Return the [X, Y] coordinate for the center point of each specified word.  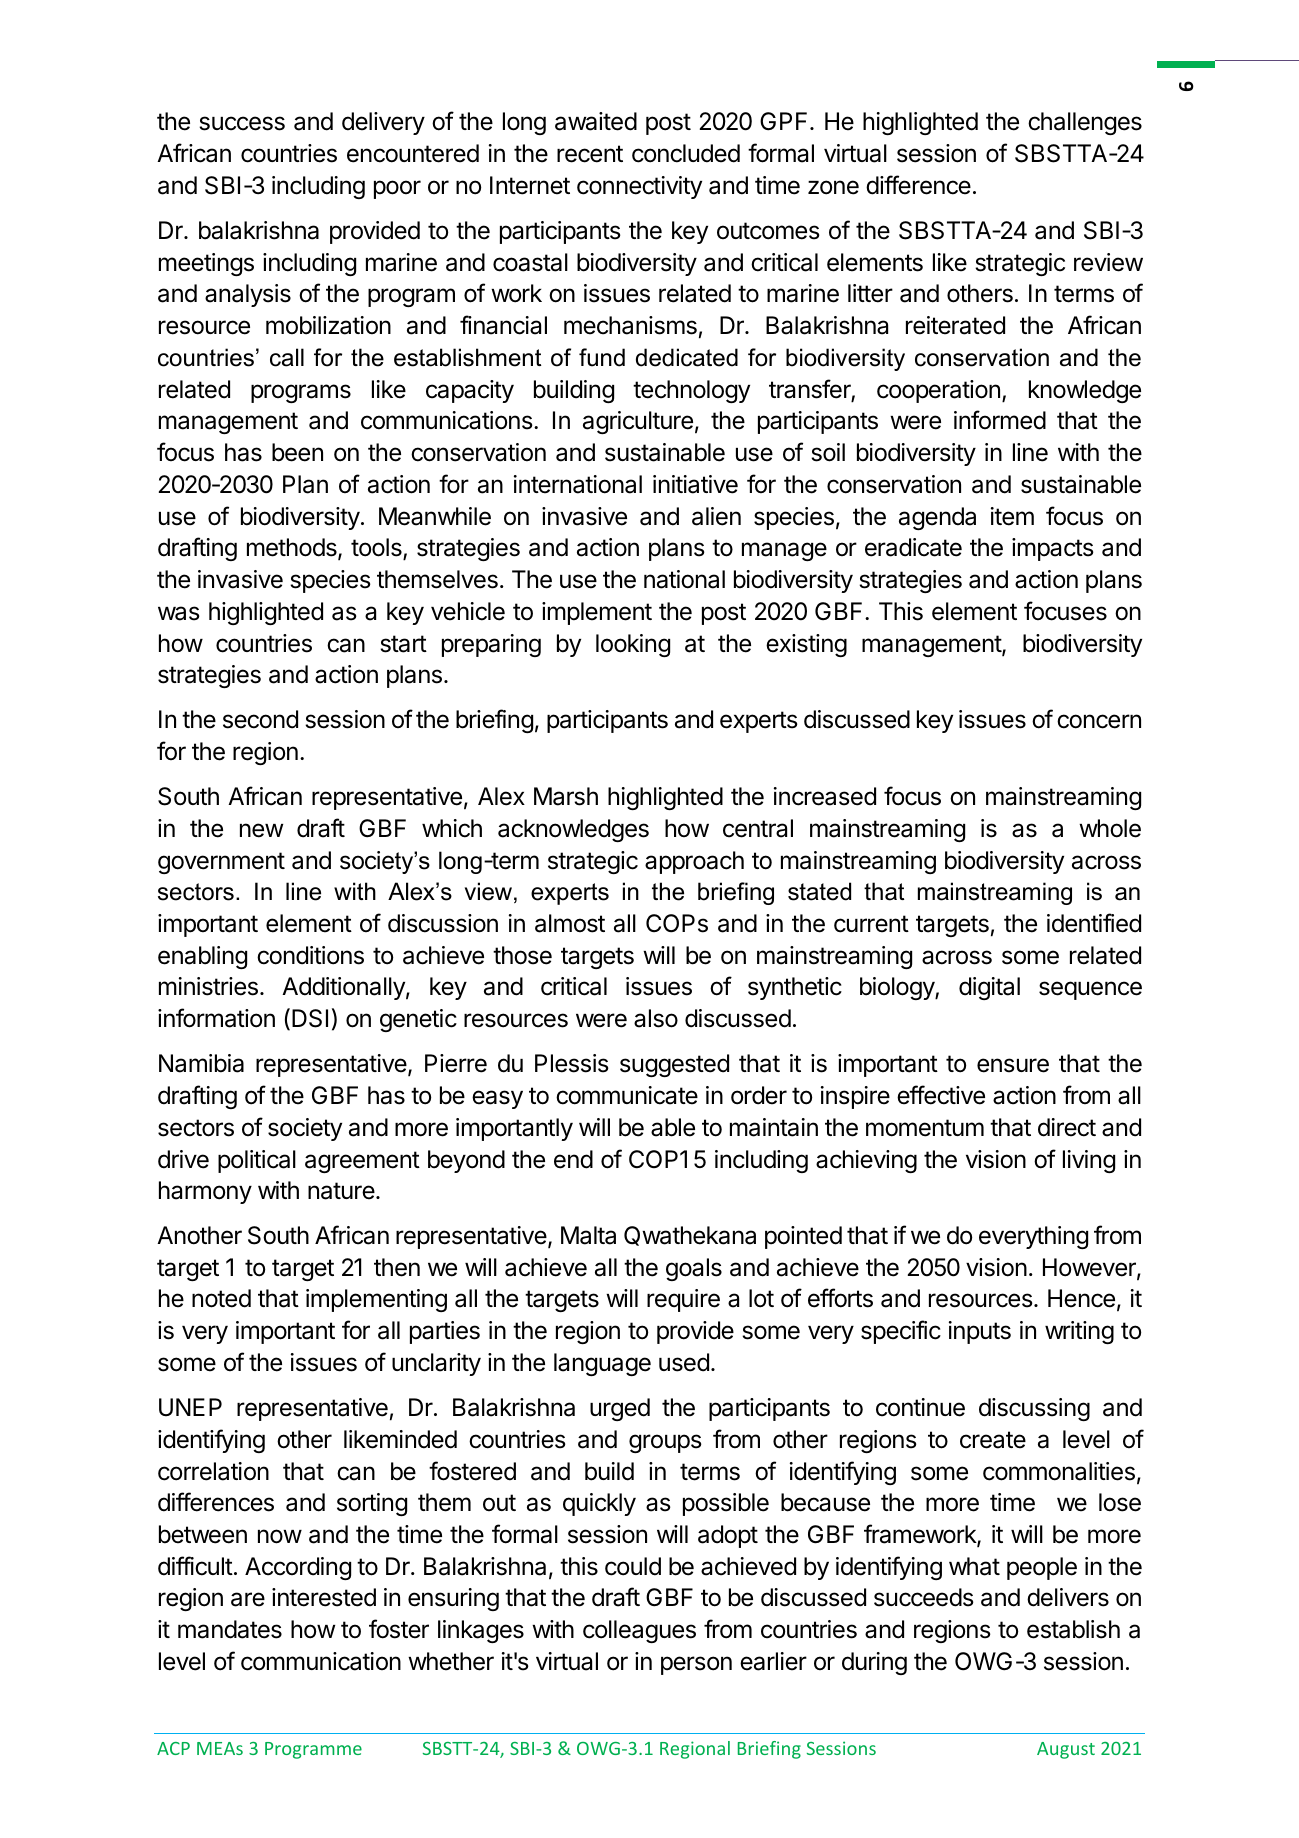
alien [716, 516]
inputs [980, 1332]
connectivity [639, 187]
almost [570, 923]
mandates [230, 1629]
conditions [310, 955]
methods [293, 549]
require [683, 1300]
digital [989, 988]
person [696, 1665]
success [242, 123]
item [1012, 516]
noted [221, 1298]
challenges [1085, 123]
